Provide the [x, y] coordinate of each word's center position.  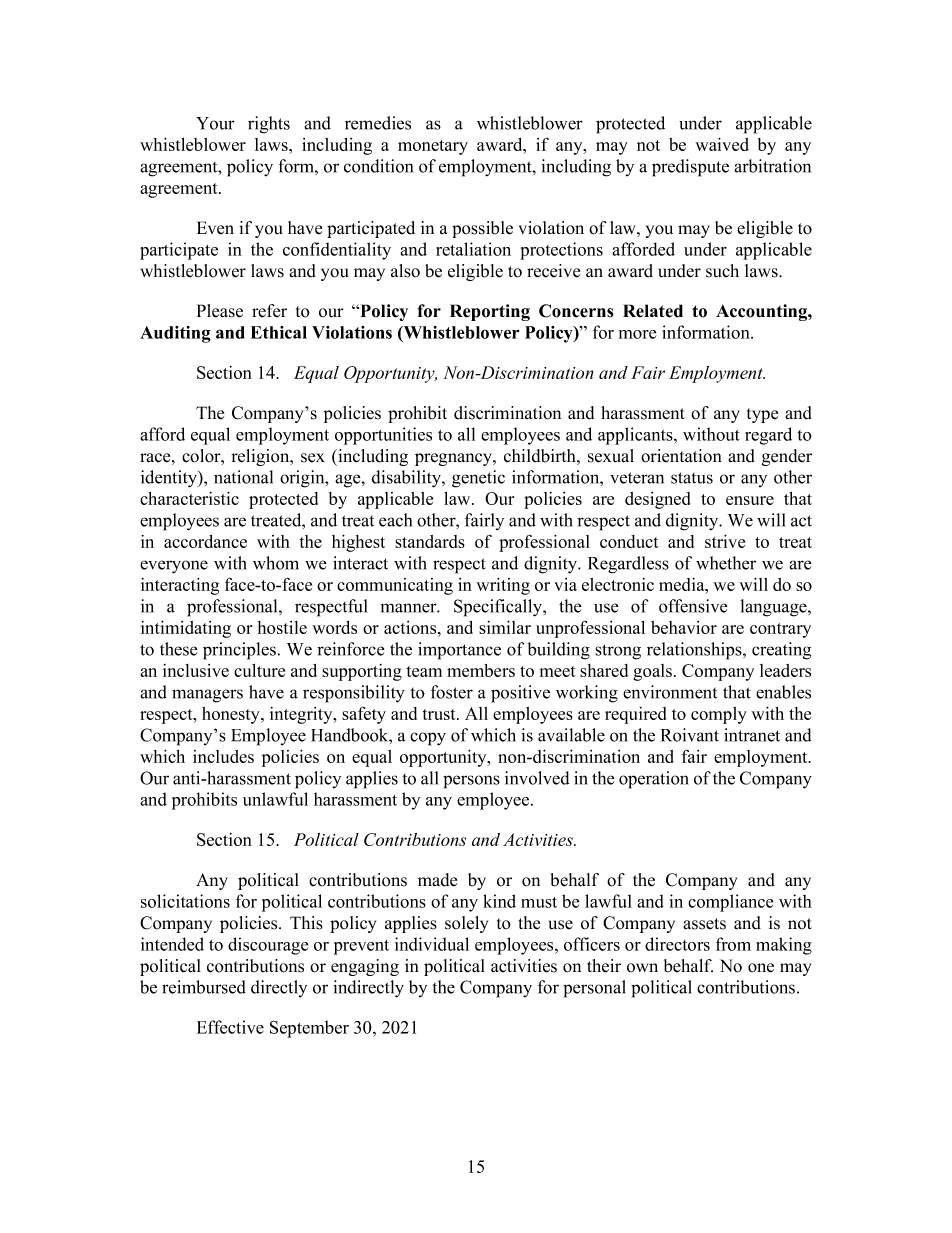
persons [471, 782]
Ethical [279, 332]
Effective [230, 1027]
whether [726, 563]
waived [722, 144]
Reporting [490, 312]
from [733, 944]
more [637, 334]
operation [654, 780]
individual [432, 944]
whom [276, 563]
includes [223, 756]
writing [503, 586]
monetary [433, 147]
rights [269, 125]
